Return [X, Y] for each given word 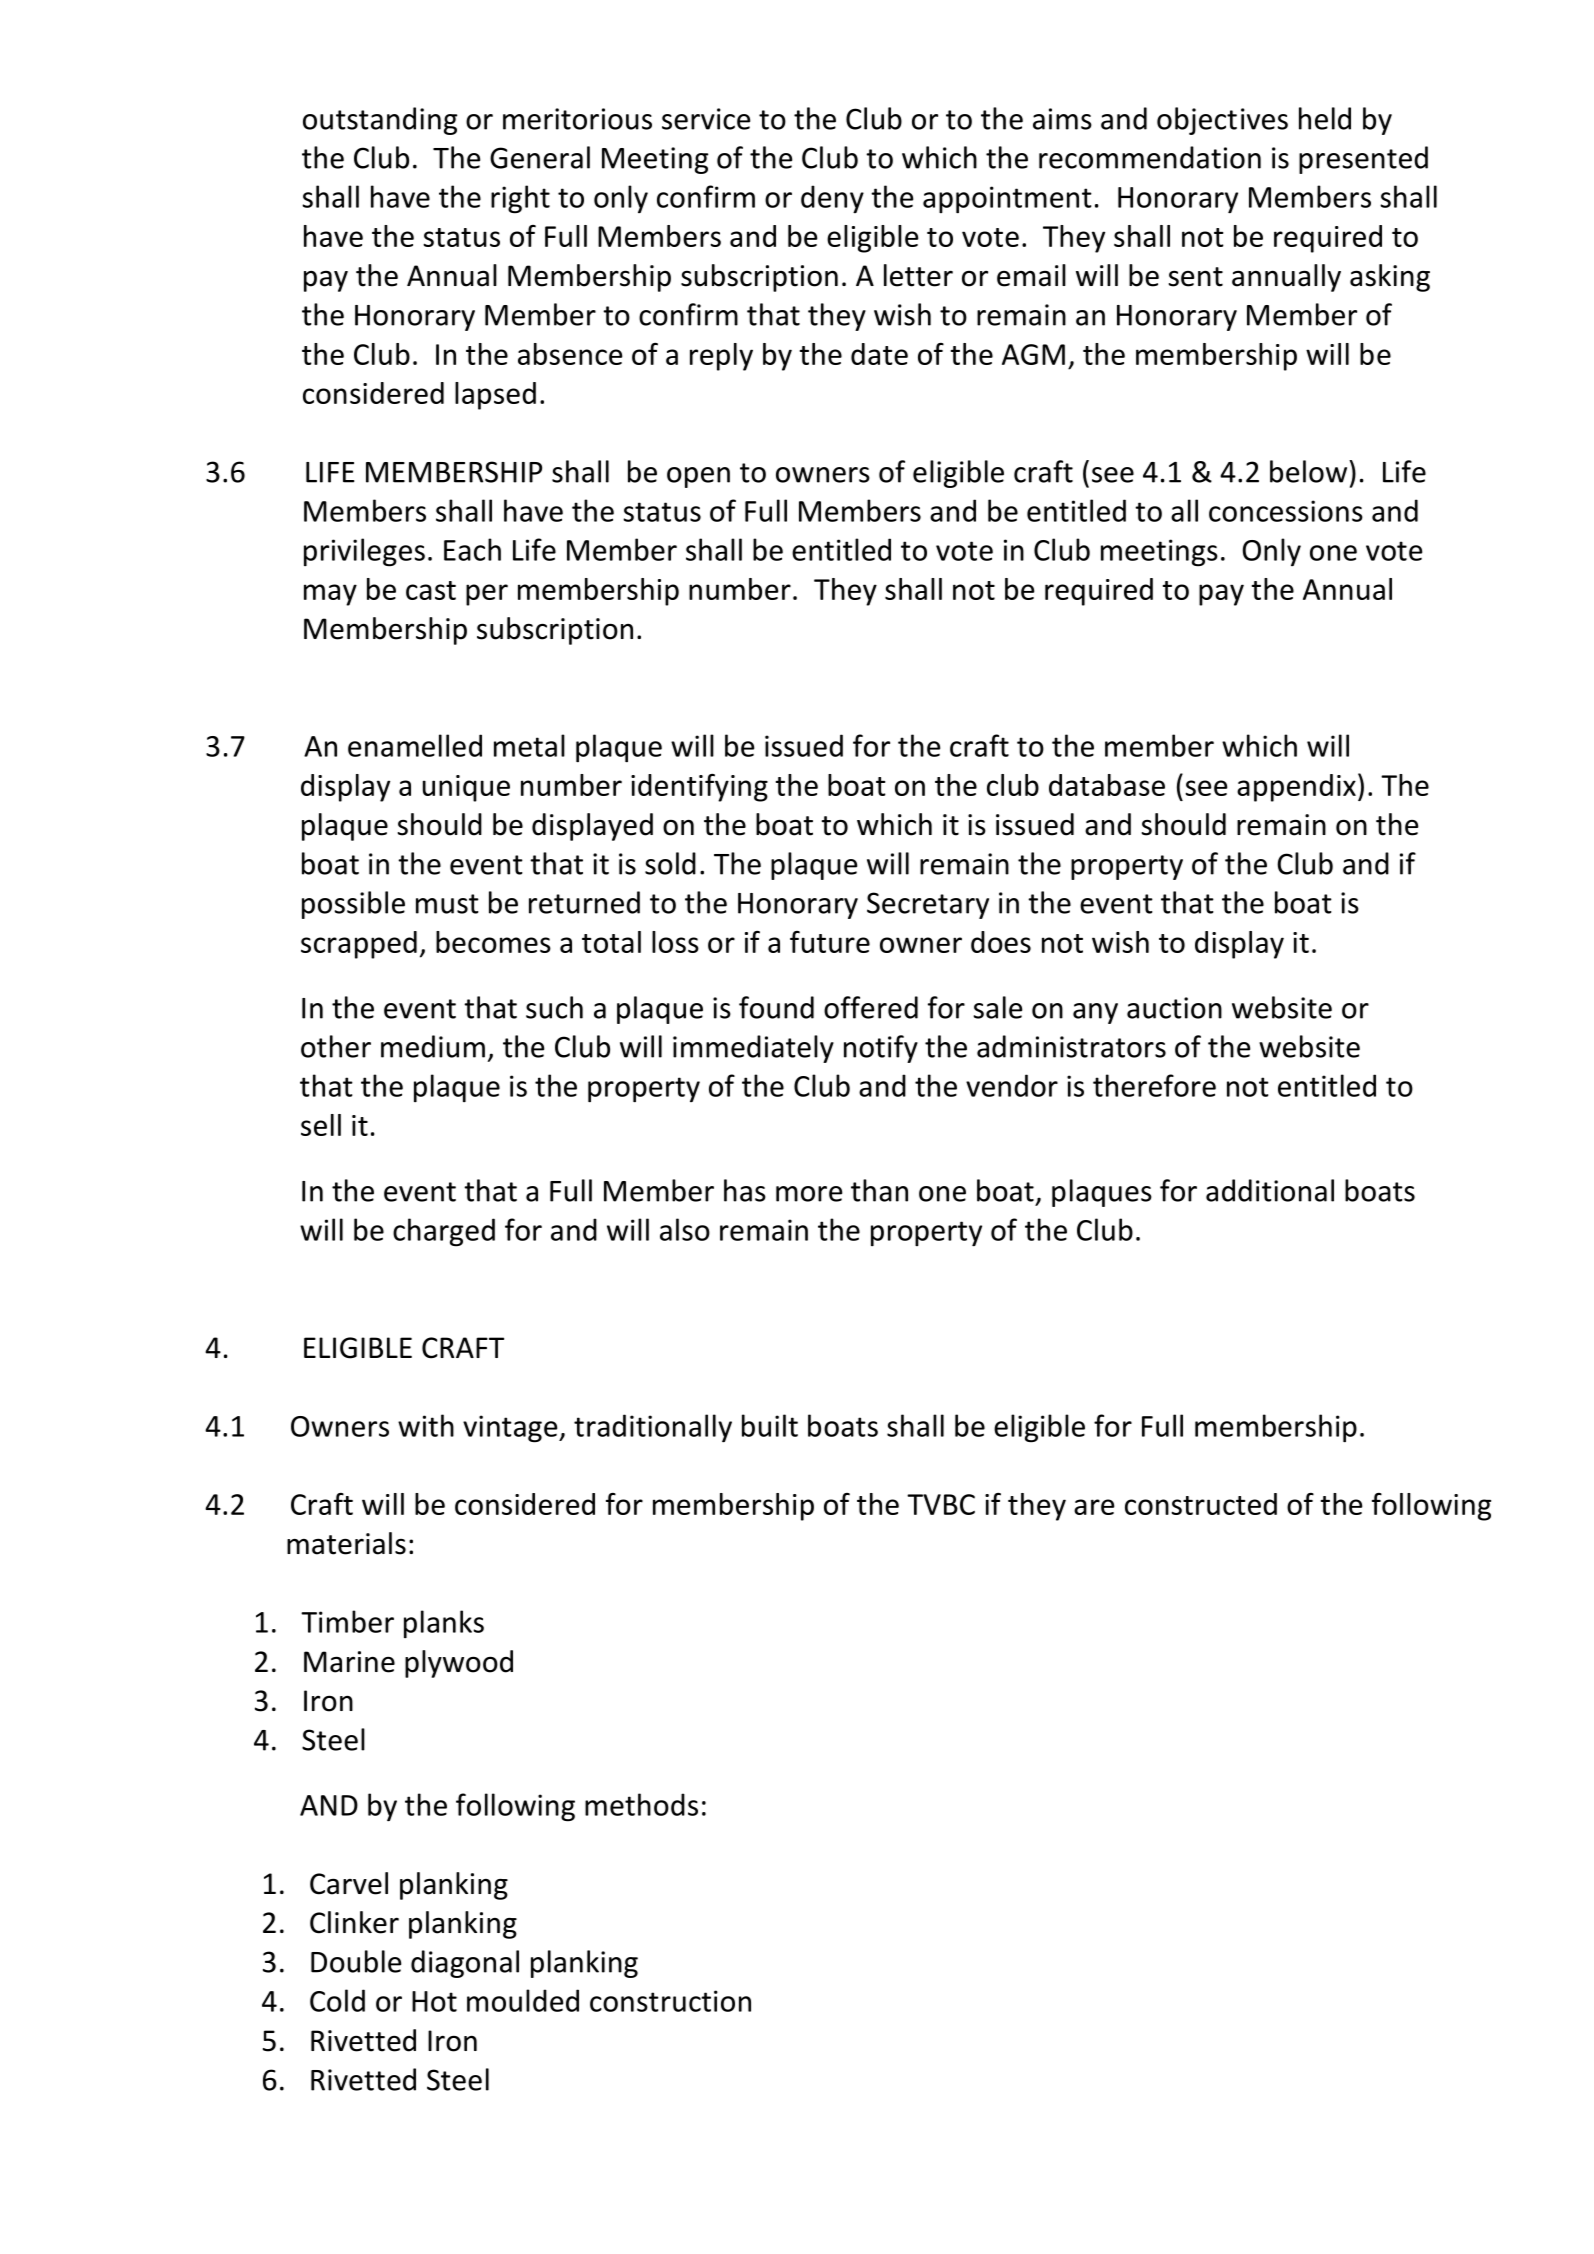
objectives [1222, 121]
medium [433, 1046]
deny [832, 199]
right [520, 199]
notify [881, 1049]
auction [1174, 1008]
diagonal [465, 1964]
